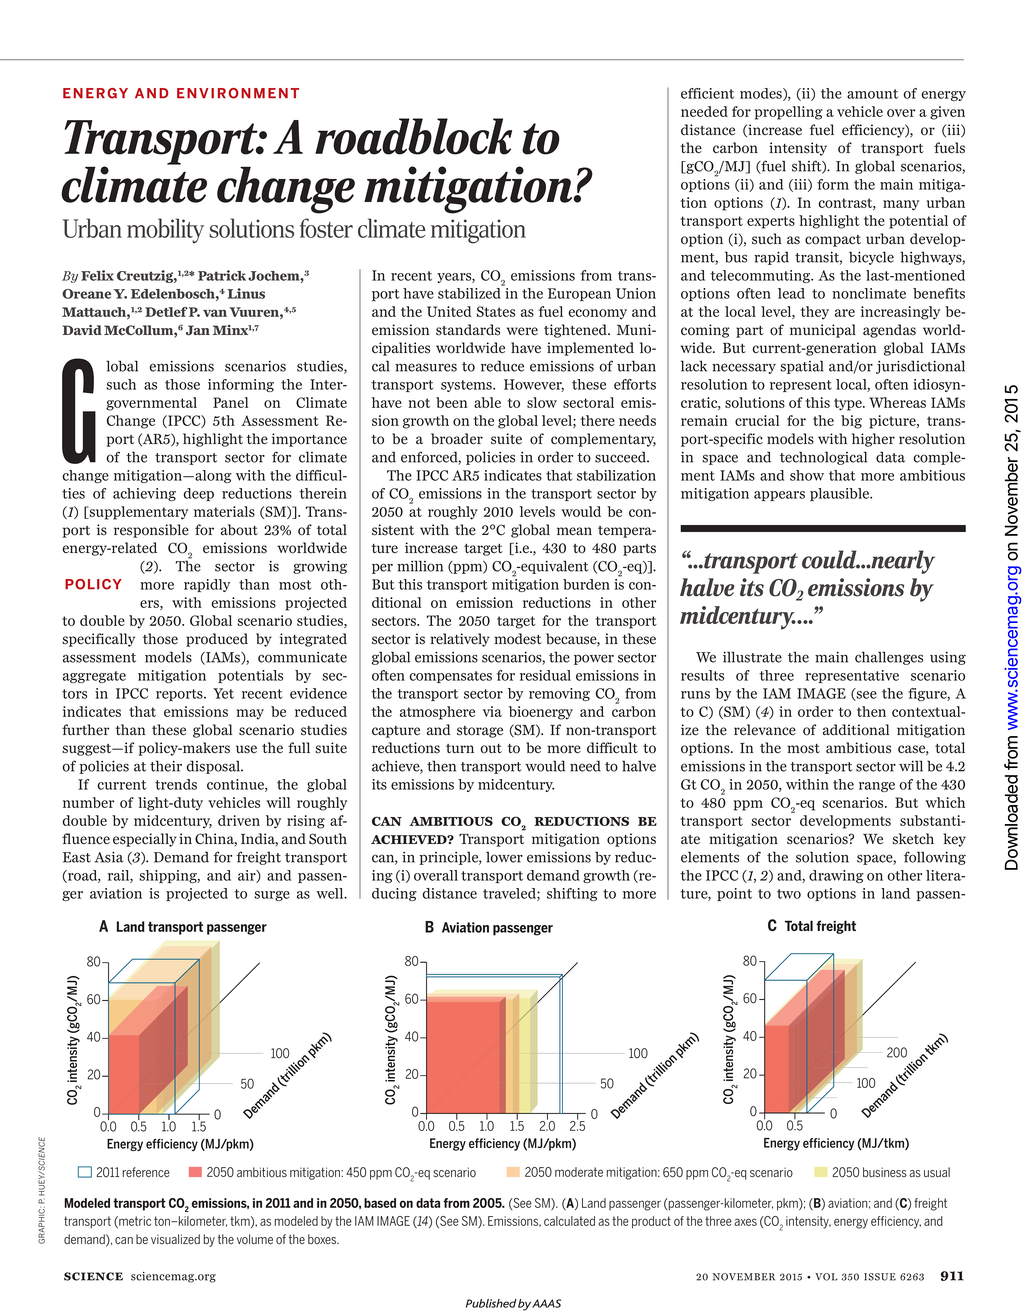  I want to click on challenges, so click(889, 658).
